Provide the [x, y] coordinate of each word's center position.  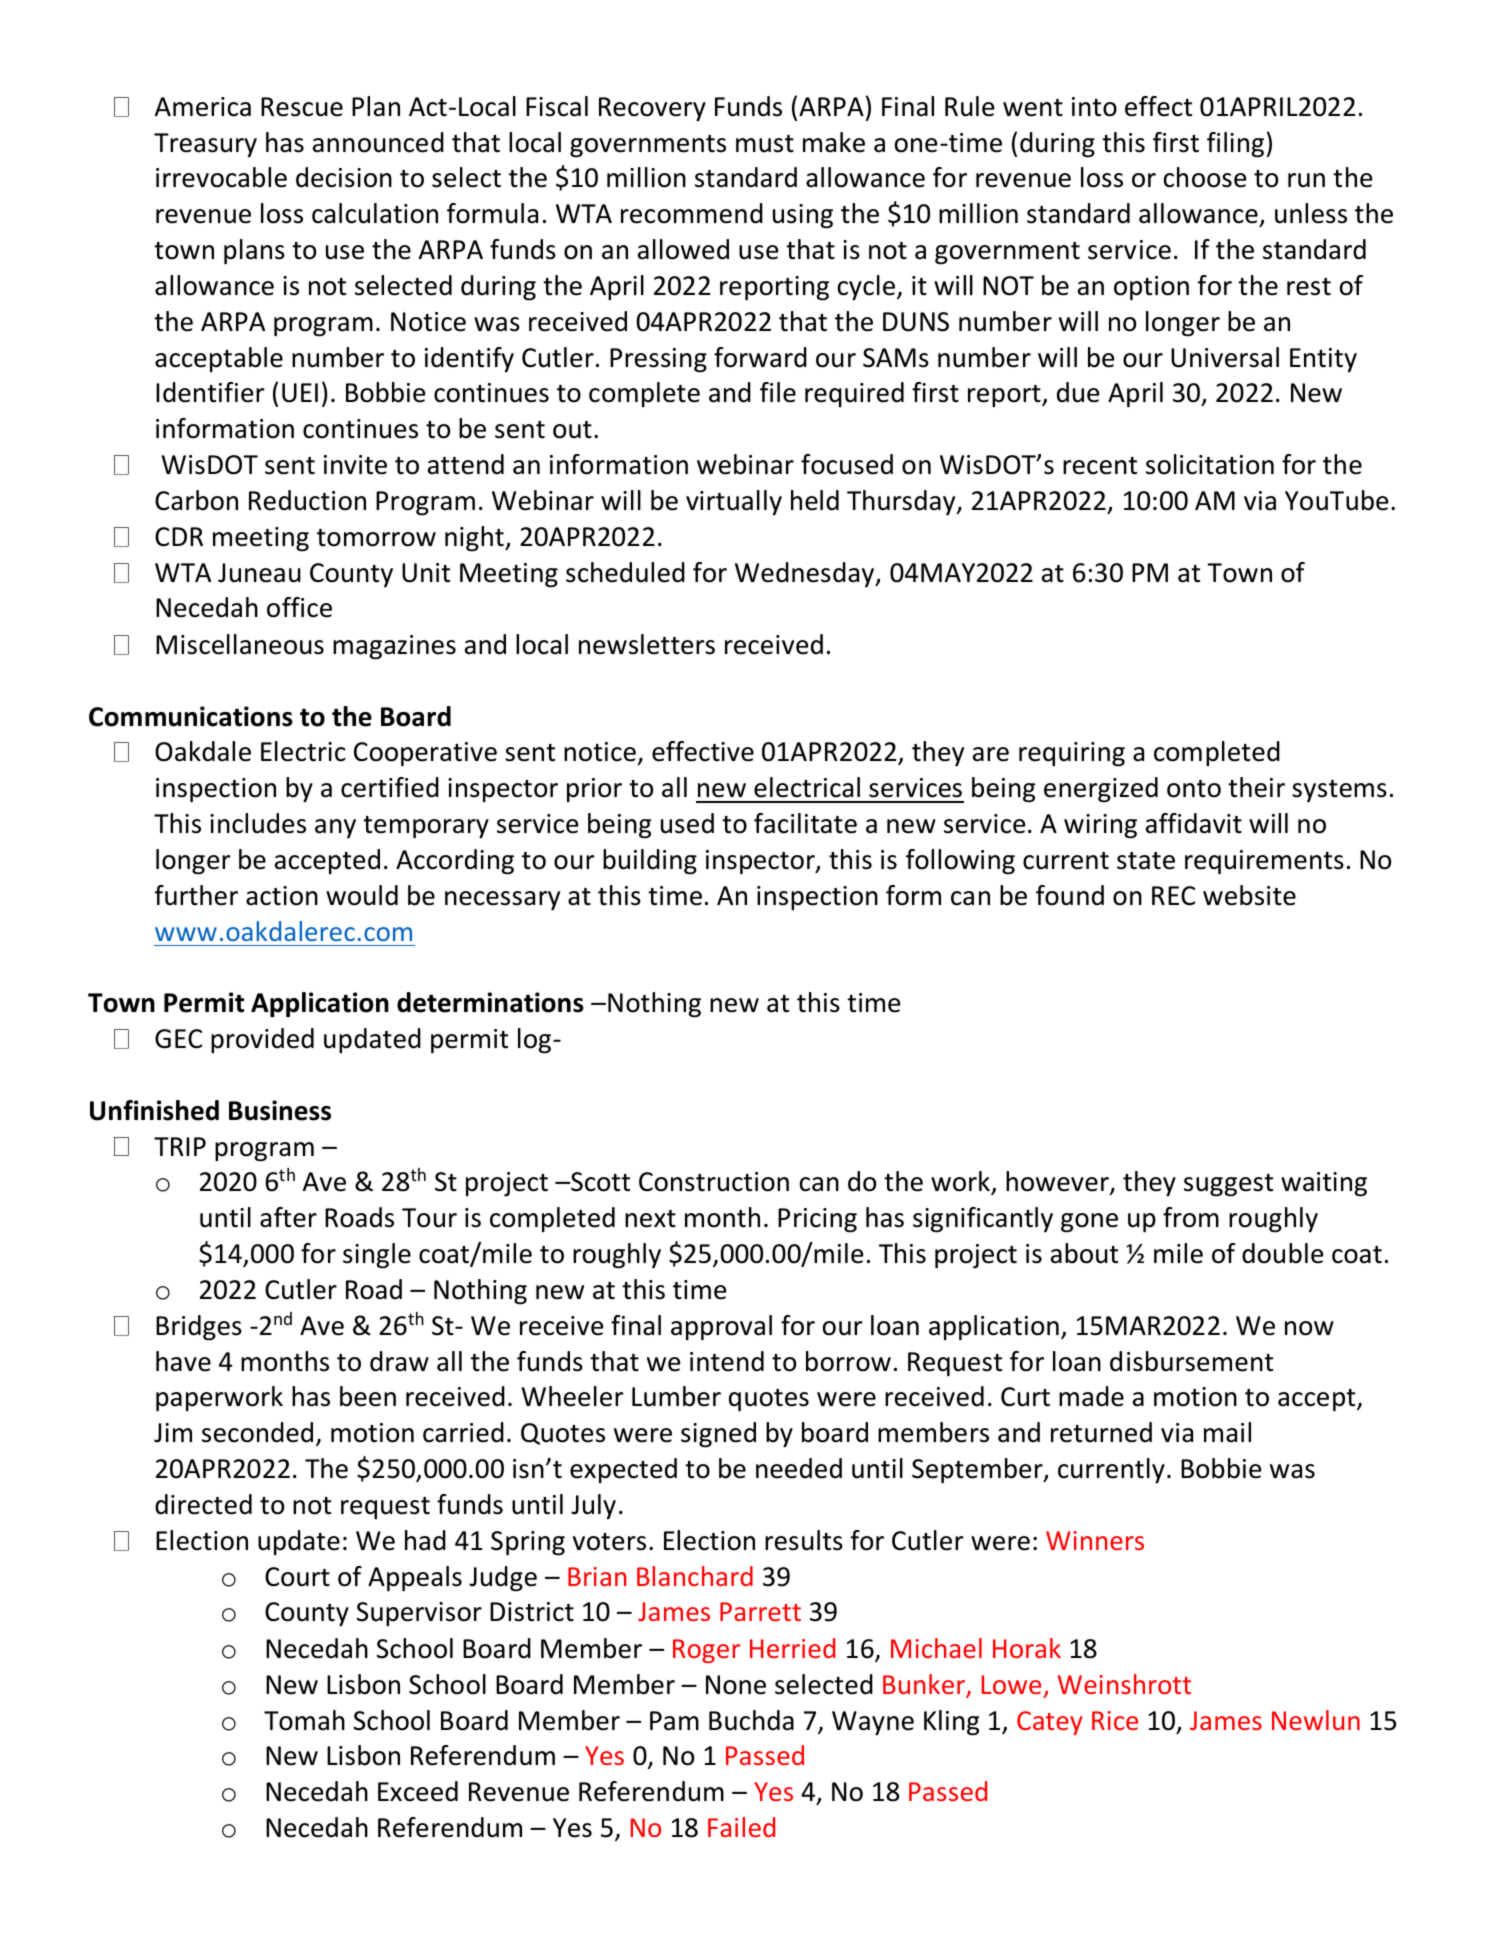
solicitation [1210, 464]
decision [344, 177]
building [650, 862]
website [1249, 895]
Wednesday [806, 575]
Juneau [259, 573]
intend [727, 1361]
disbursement [1191, 1361]
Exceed [418, 1791]
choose [1205, 177]
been [368, 1396]
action [282, 896]
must [765, 144]
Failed [741, 1827]
